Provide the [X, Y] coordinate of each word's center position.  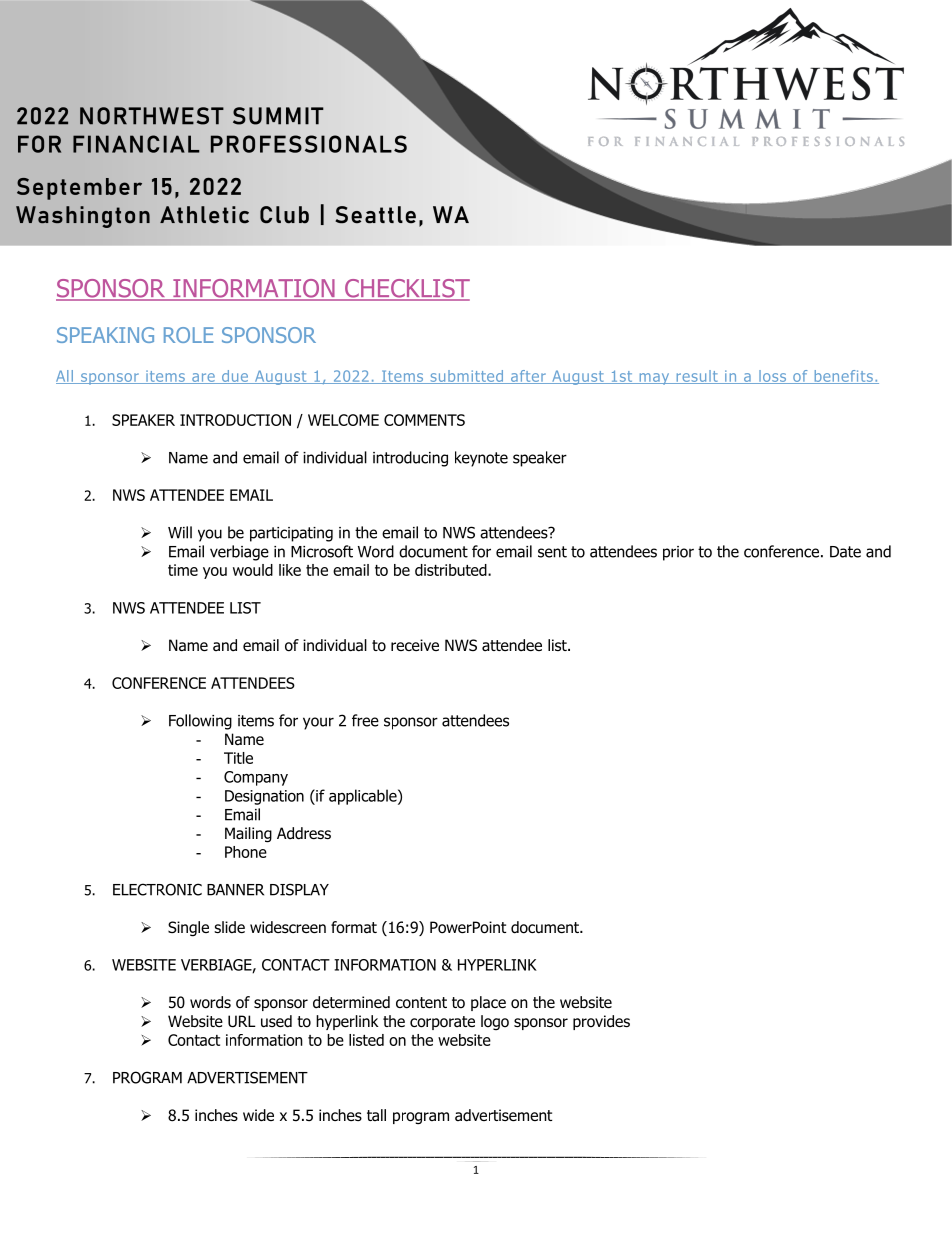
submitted [467, 377]
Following [200, 722]
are [203, 378]
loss [773, 377]
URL [242, 1021]
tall [376, 1115]
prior [678, 553]
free [365, 720]
